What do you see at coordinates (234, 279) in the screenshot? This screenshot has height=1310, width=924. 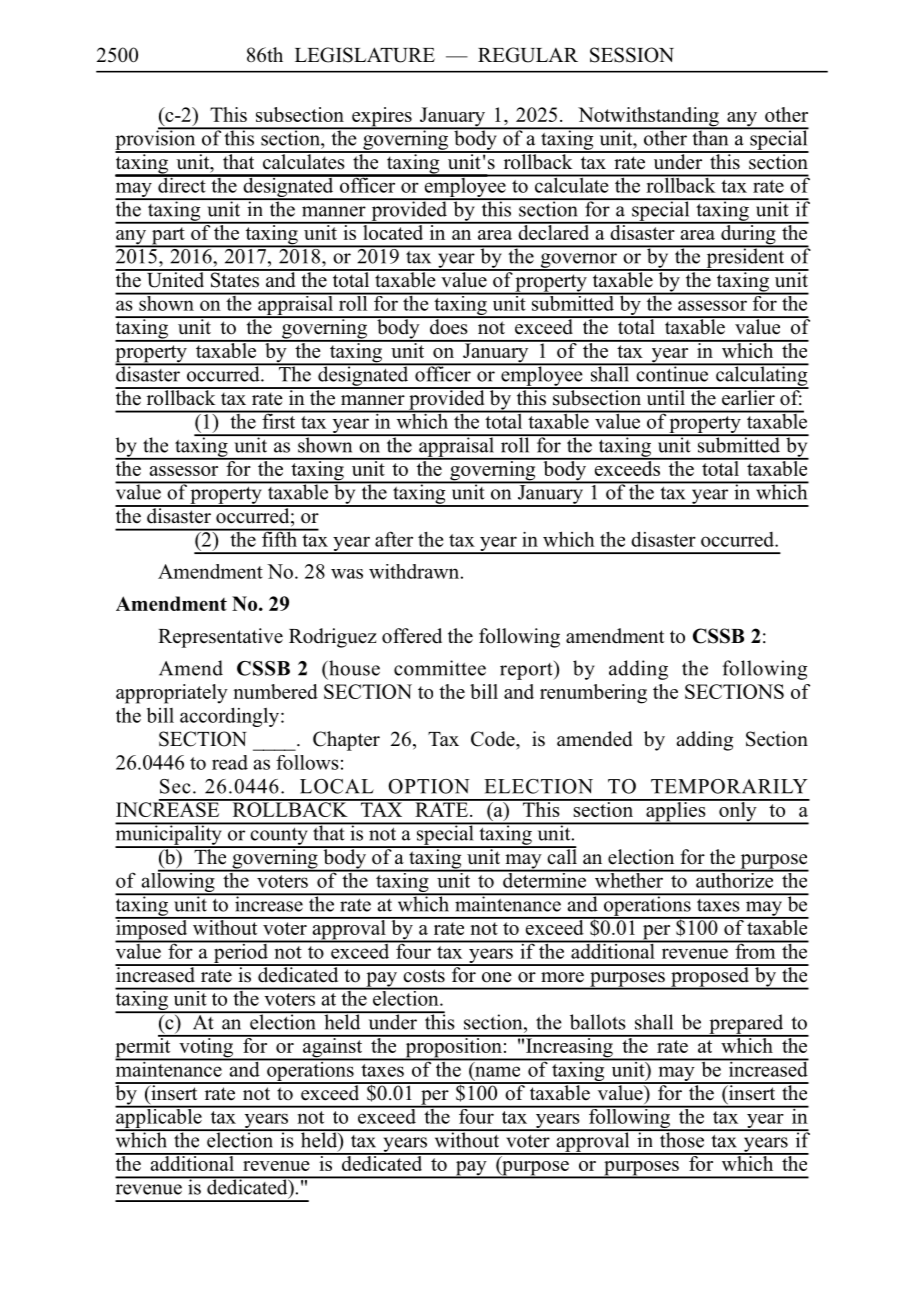 I see `States` at bounding box center [234, 279].
